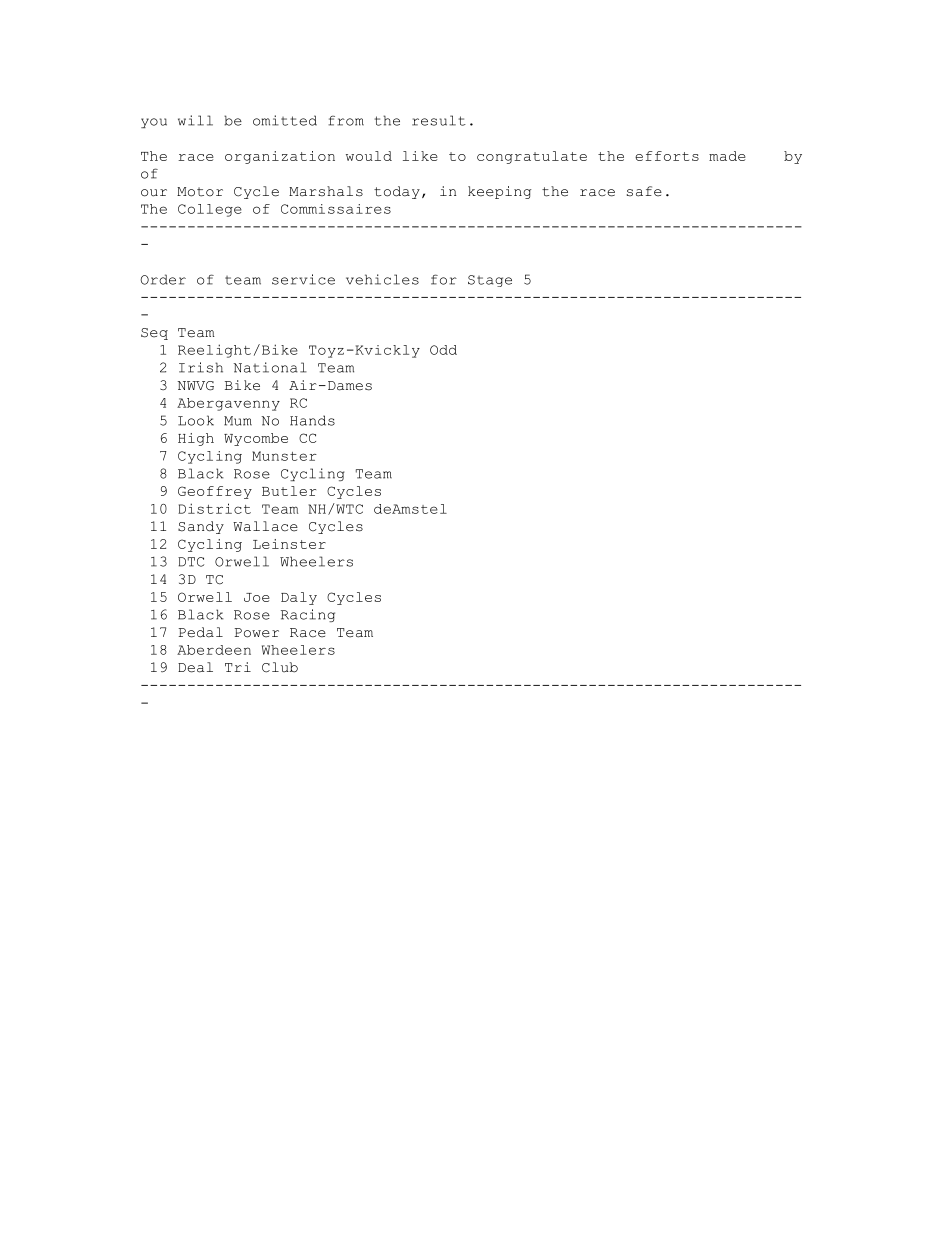  I want to click on Leinster, so click(289, 544).
